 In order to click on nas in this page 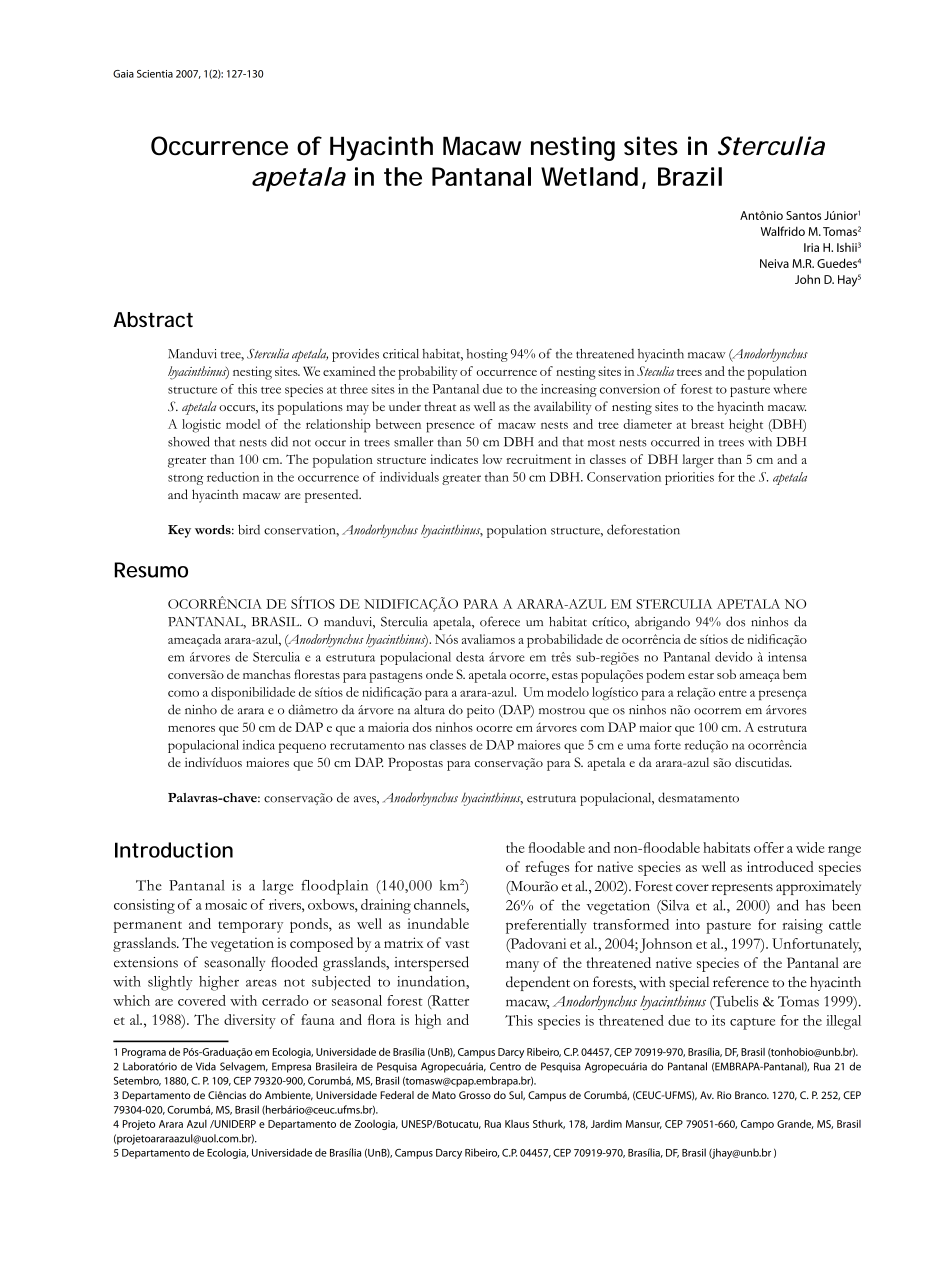, I will do `click(417, 746)`.
